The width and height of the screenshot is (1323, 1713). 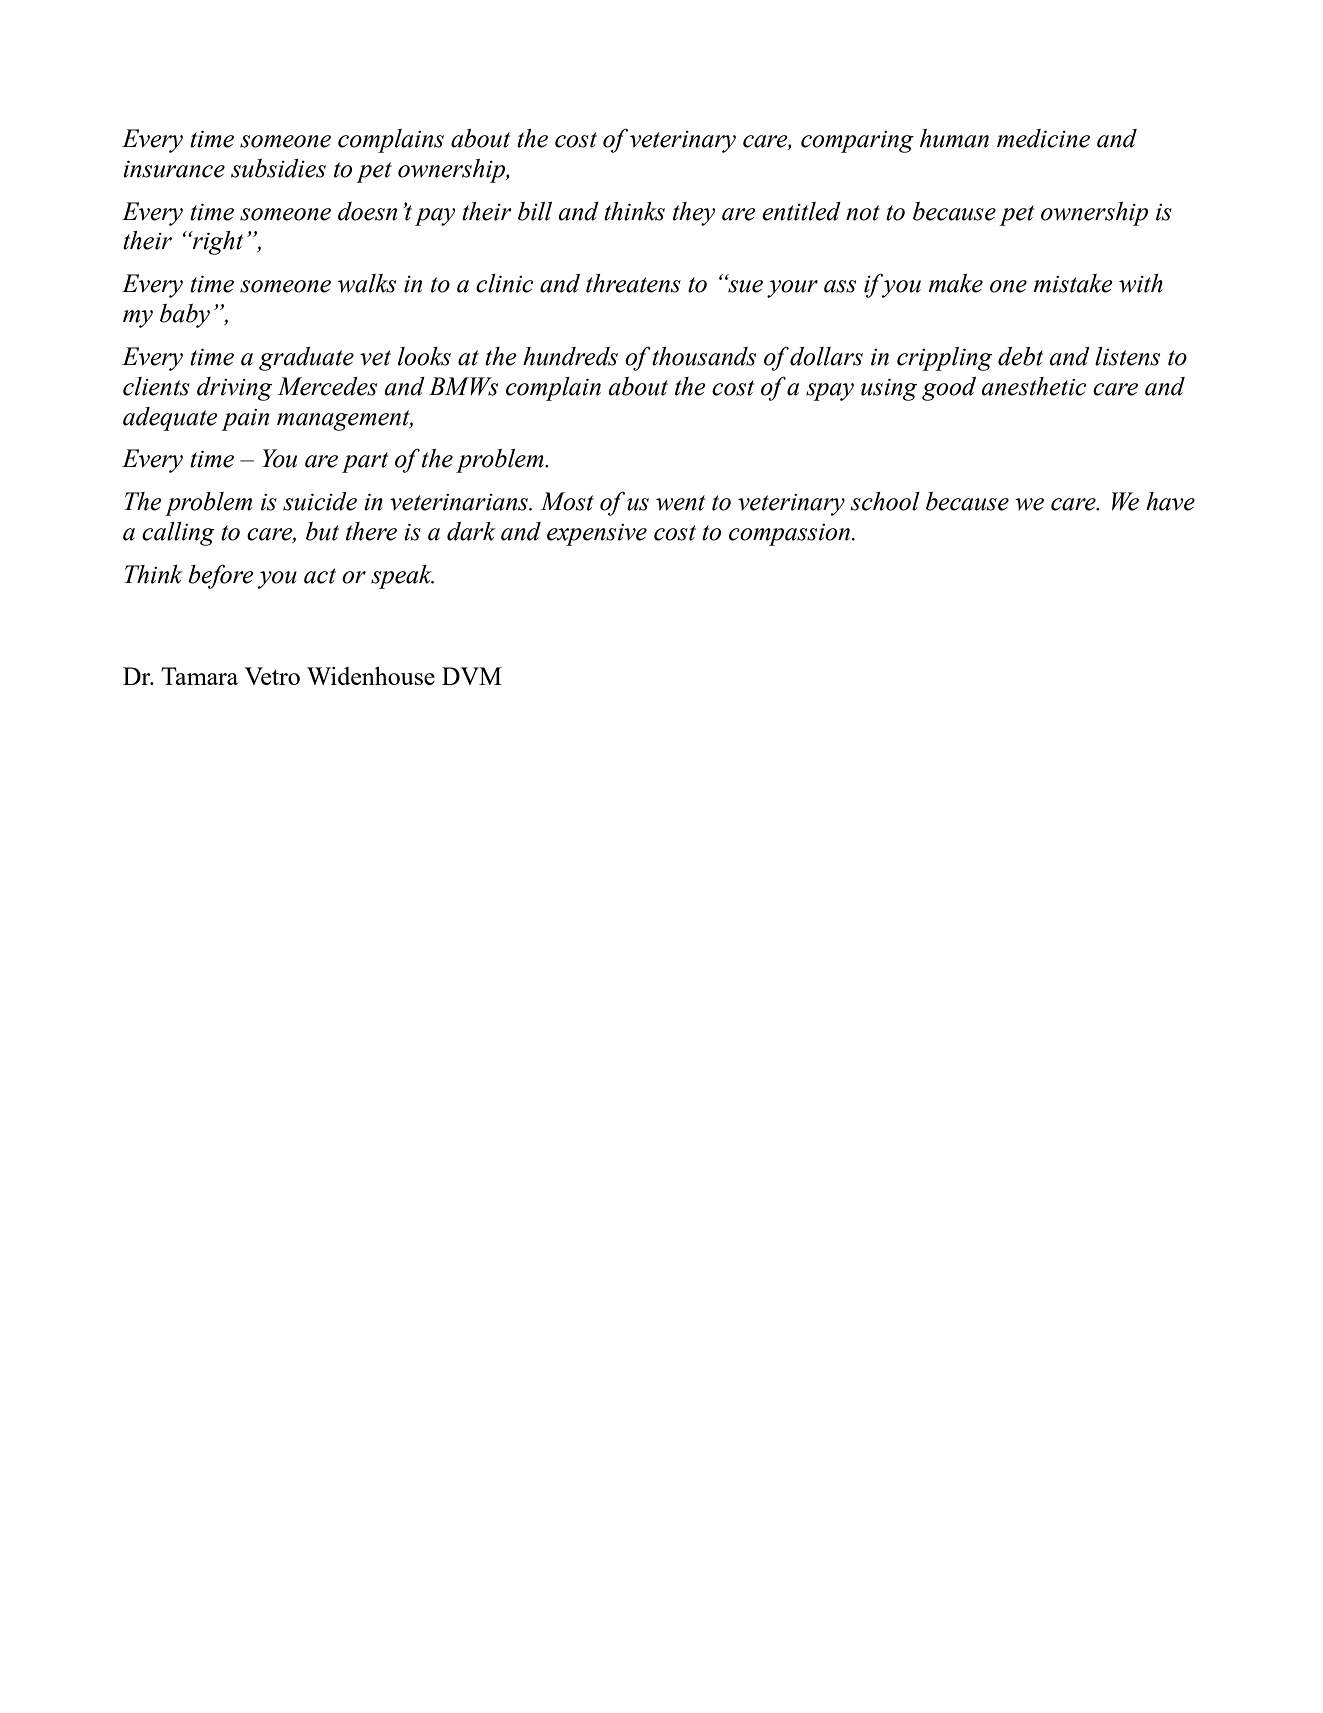 I want to click on Tamara, so click(x=199, y=676).
